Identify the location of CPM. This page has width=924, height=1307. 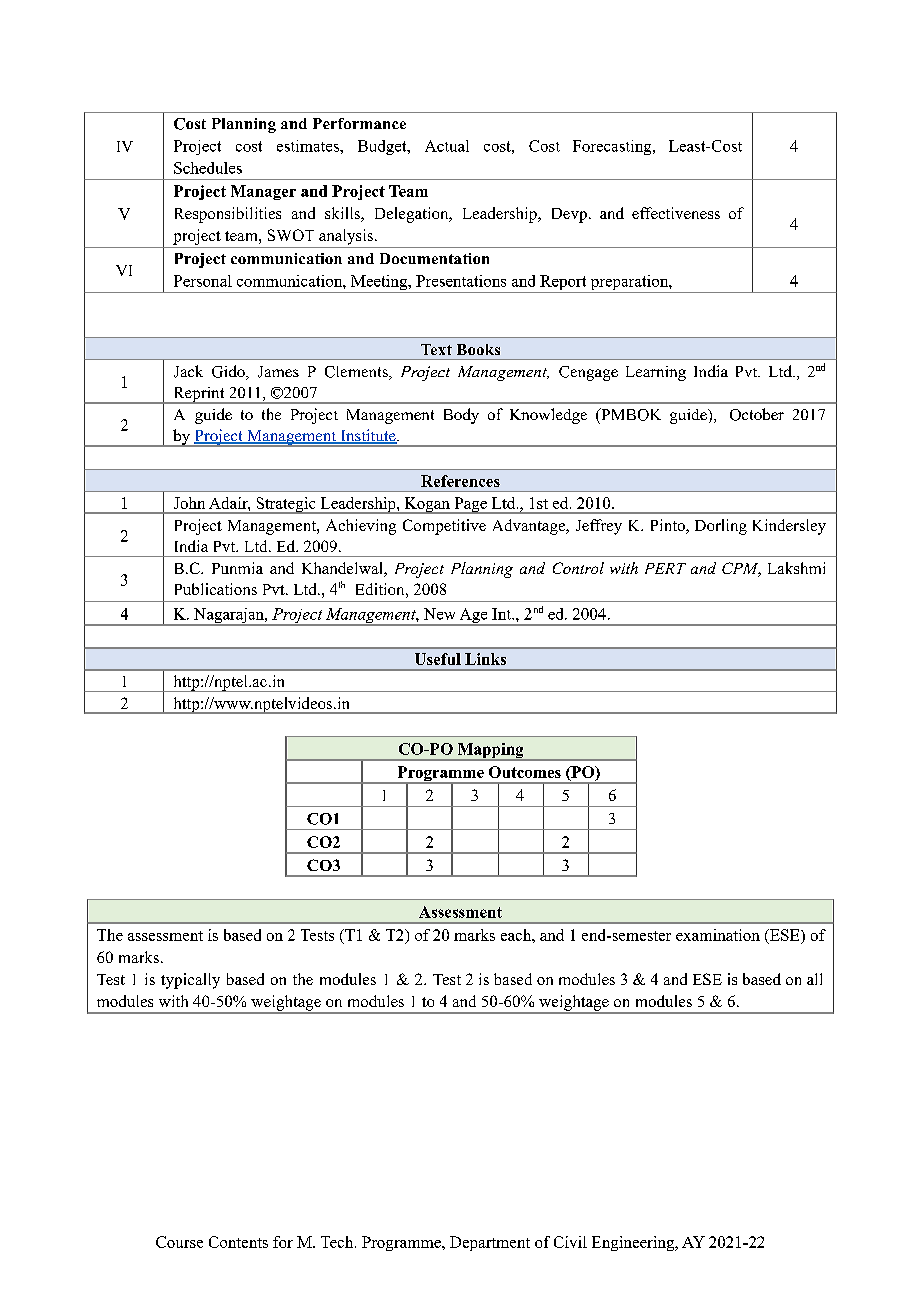
(741, 569).
